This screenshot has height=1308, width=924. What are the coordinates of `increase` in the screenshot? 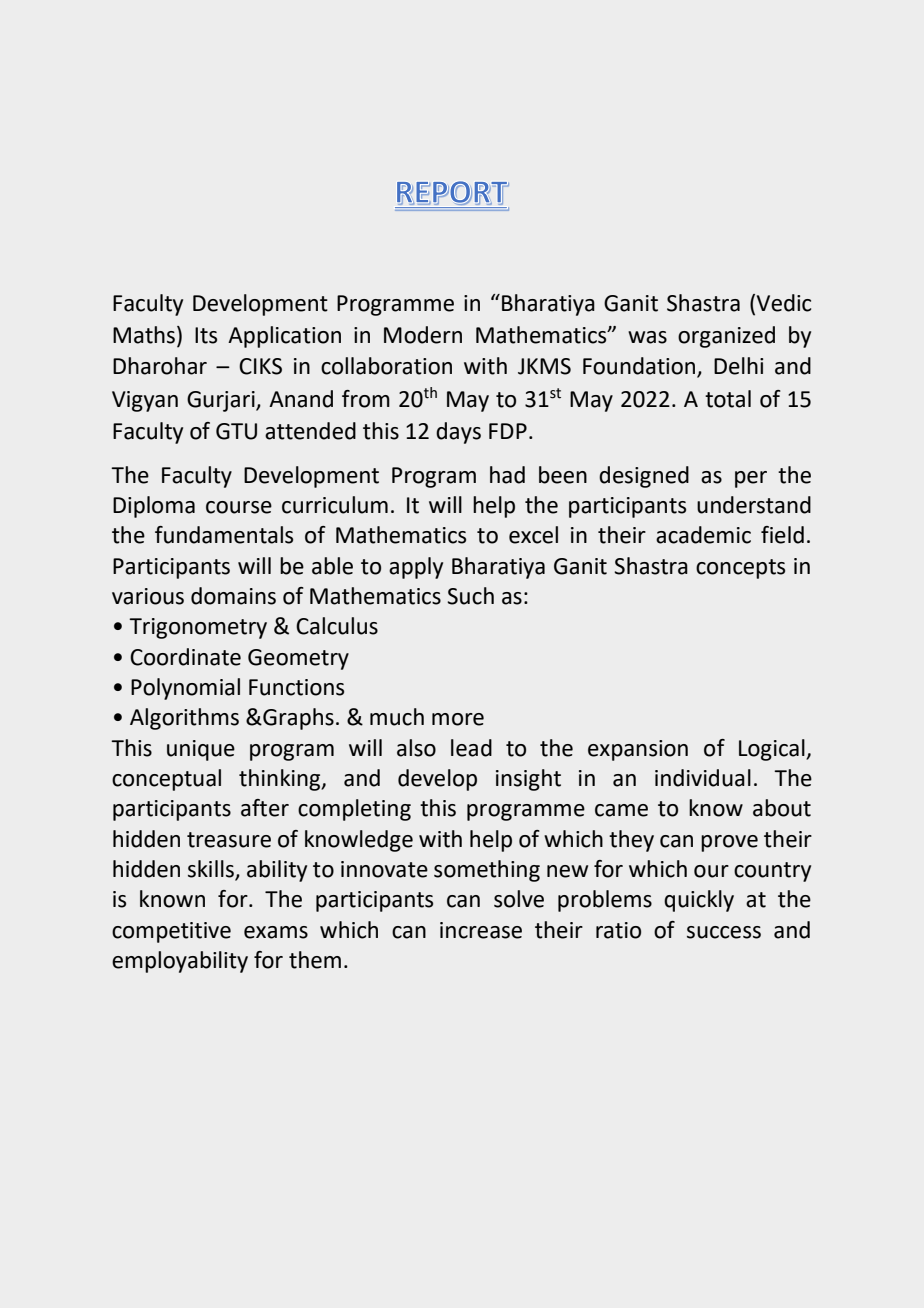 It's located at (481, 930).
